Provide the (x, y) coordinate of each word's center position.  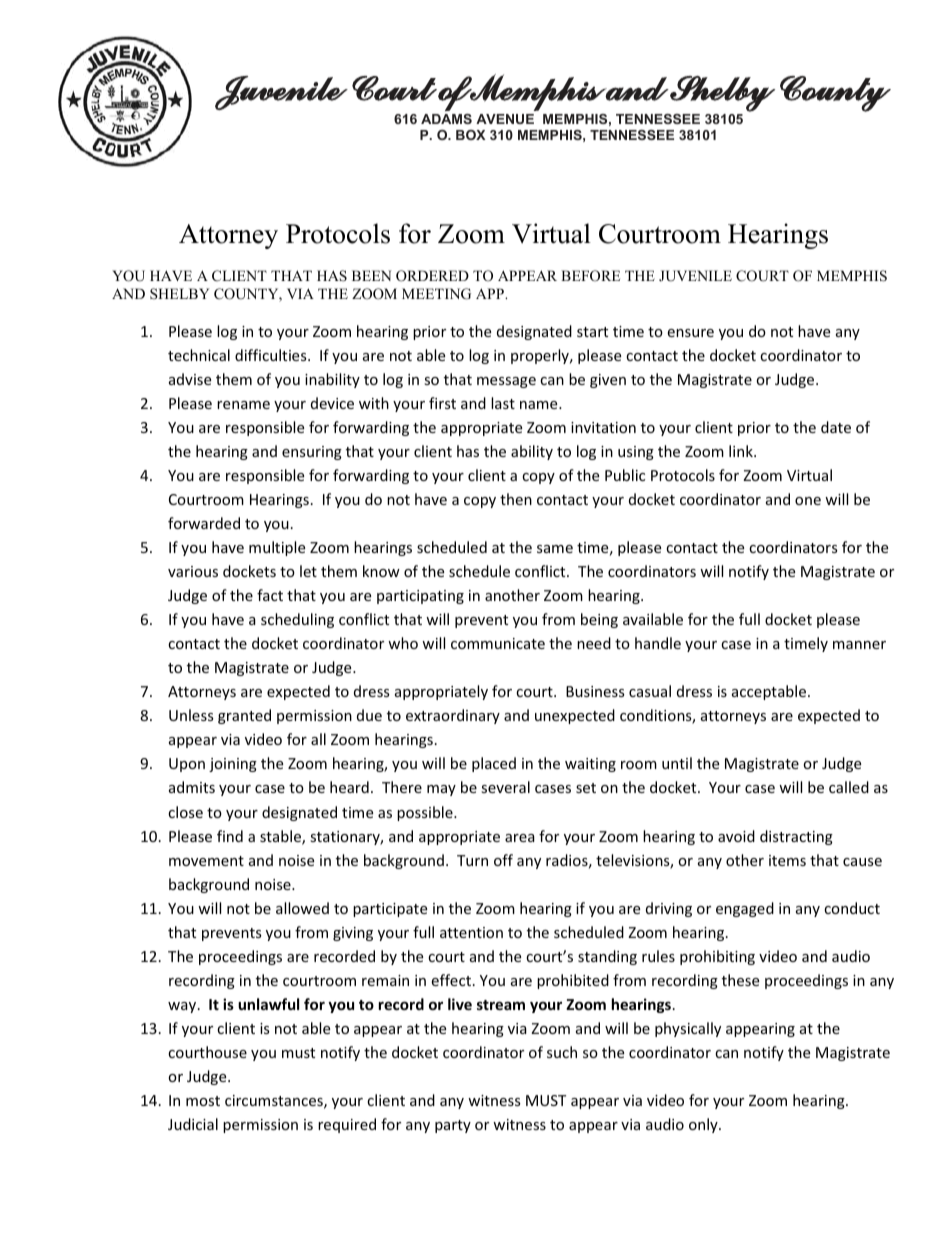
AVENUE (505, 119)
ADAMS (446, 119)
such (562, 1052)
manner (859, 645)
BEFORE (590, 276)
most (203, 1101)
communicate (498, 643)
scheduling (297, 620)
